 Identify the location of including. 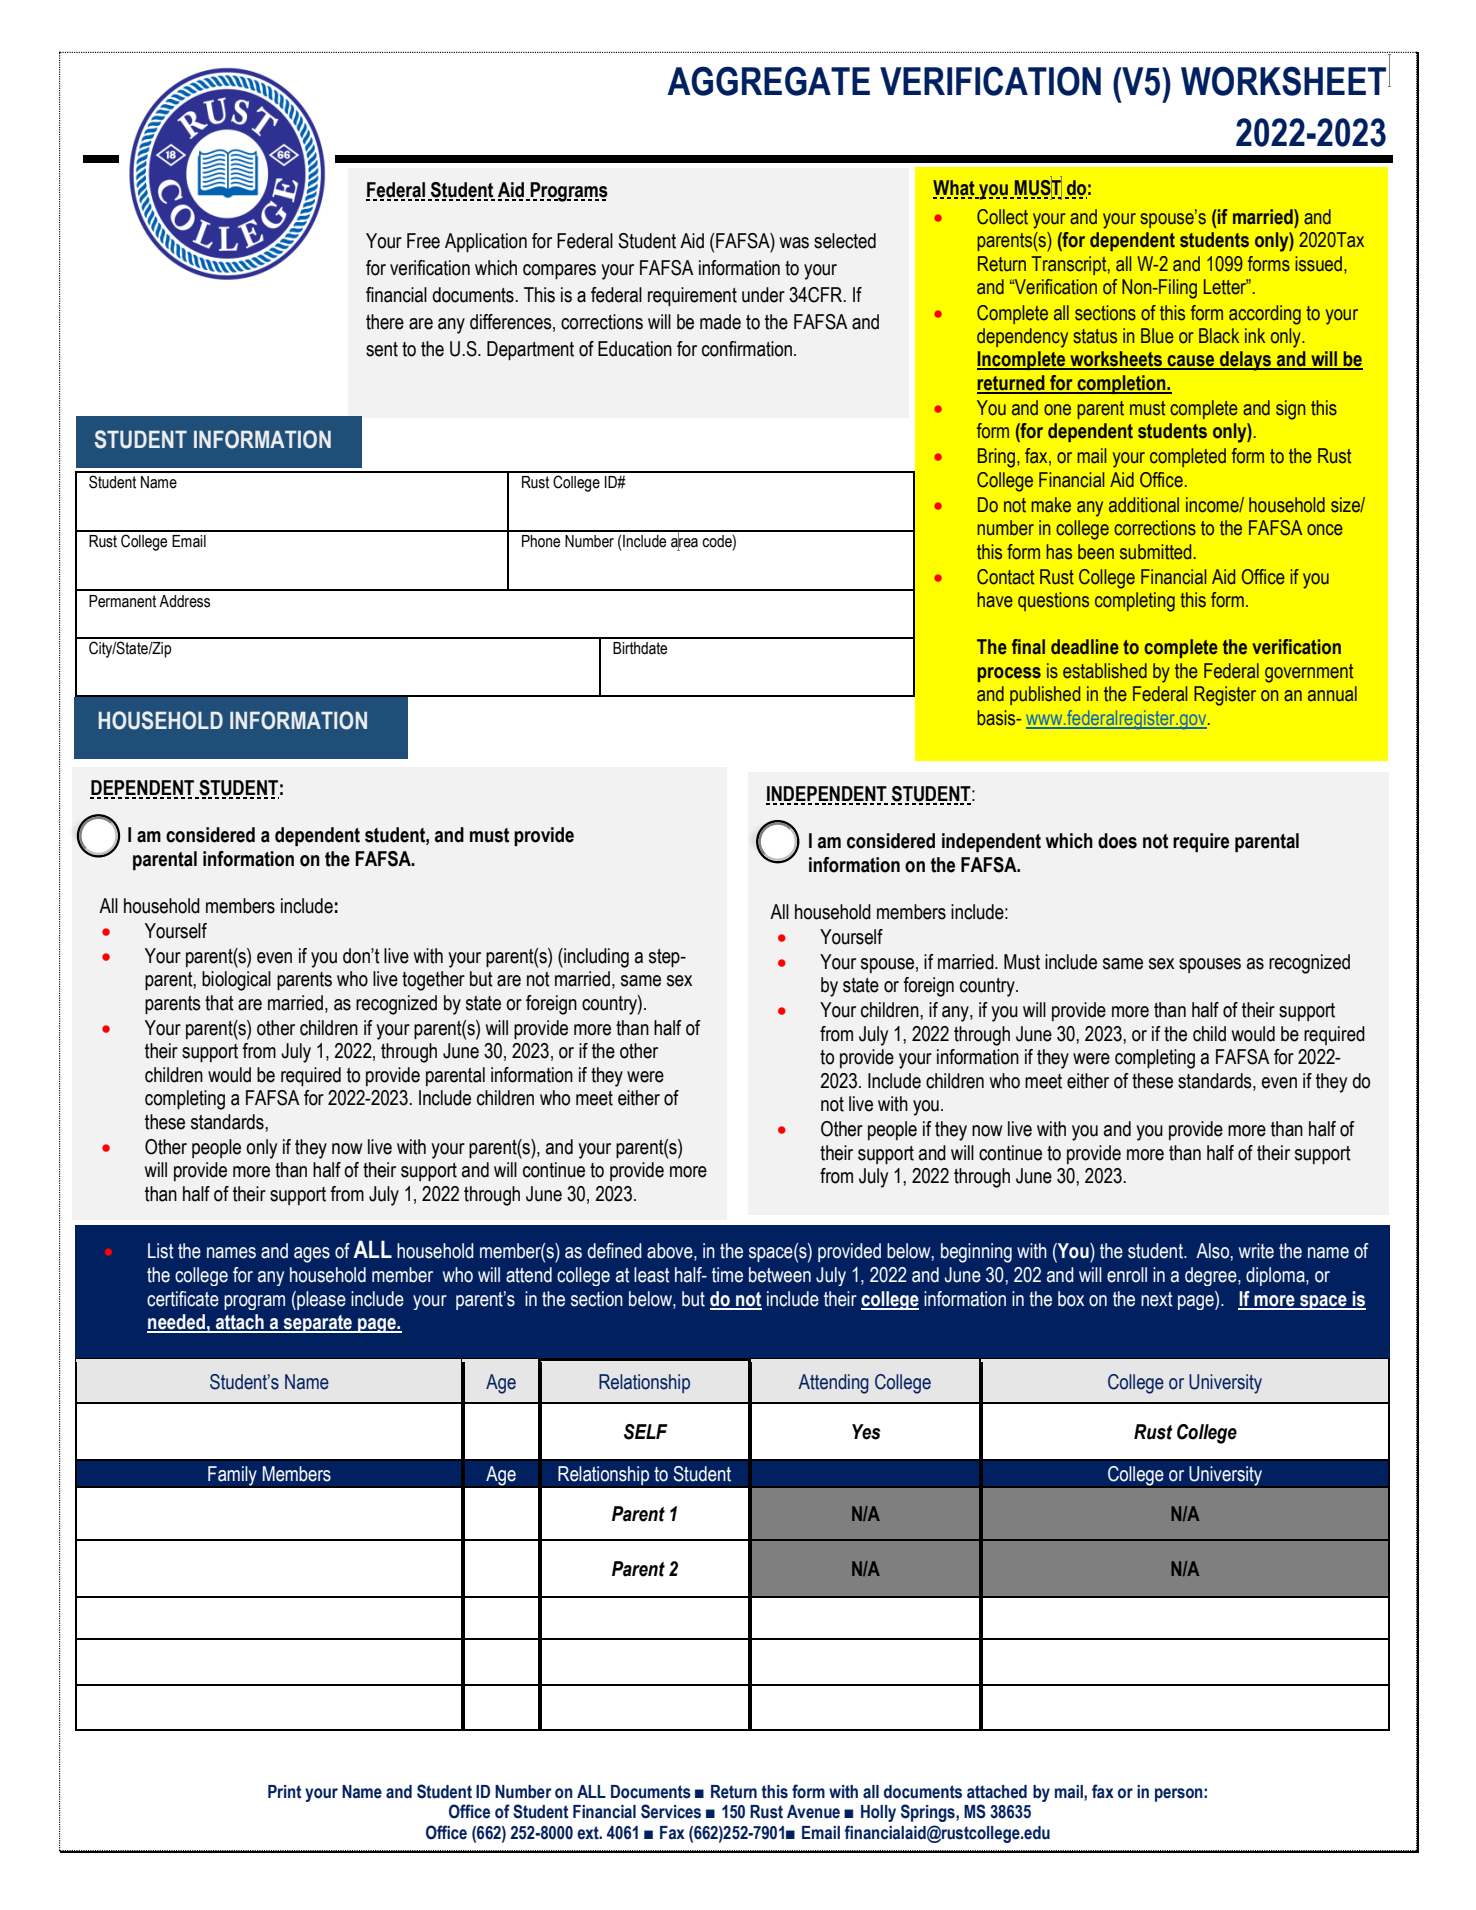
(595, 958).
